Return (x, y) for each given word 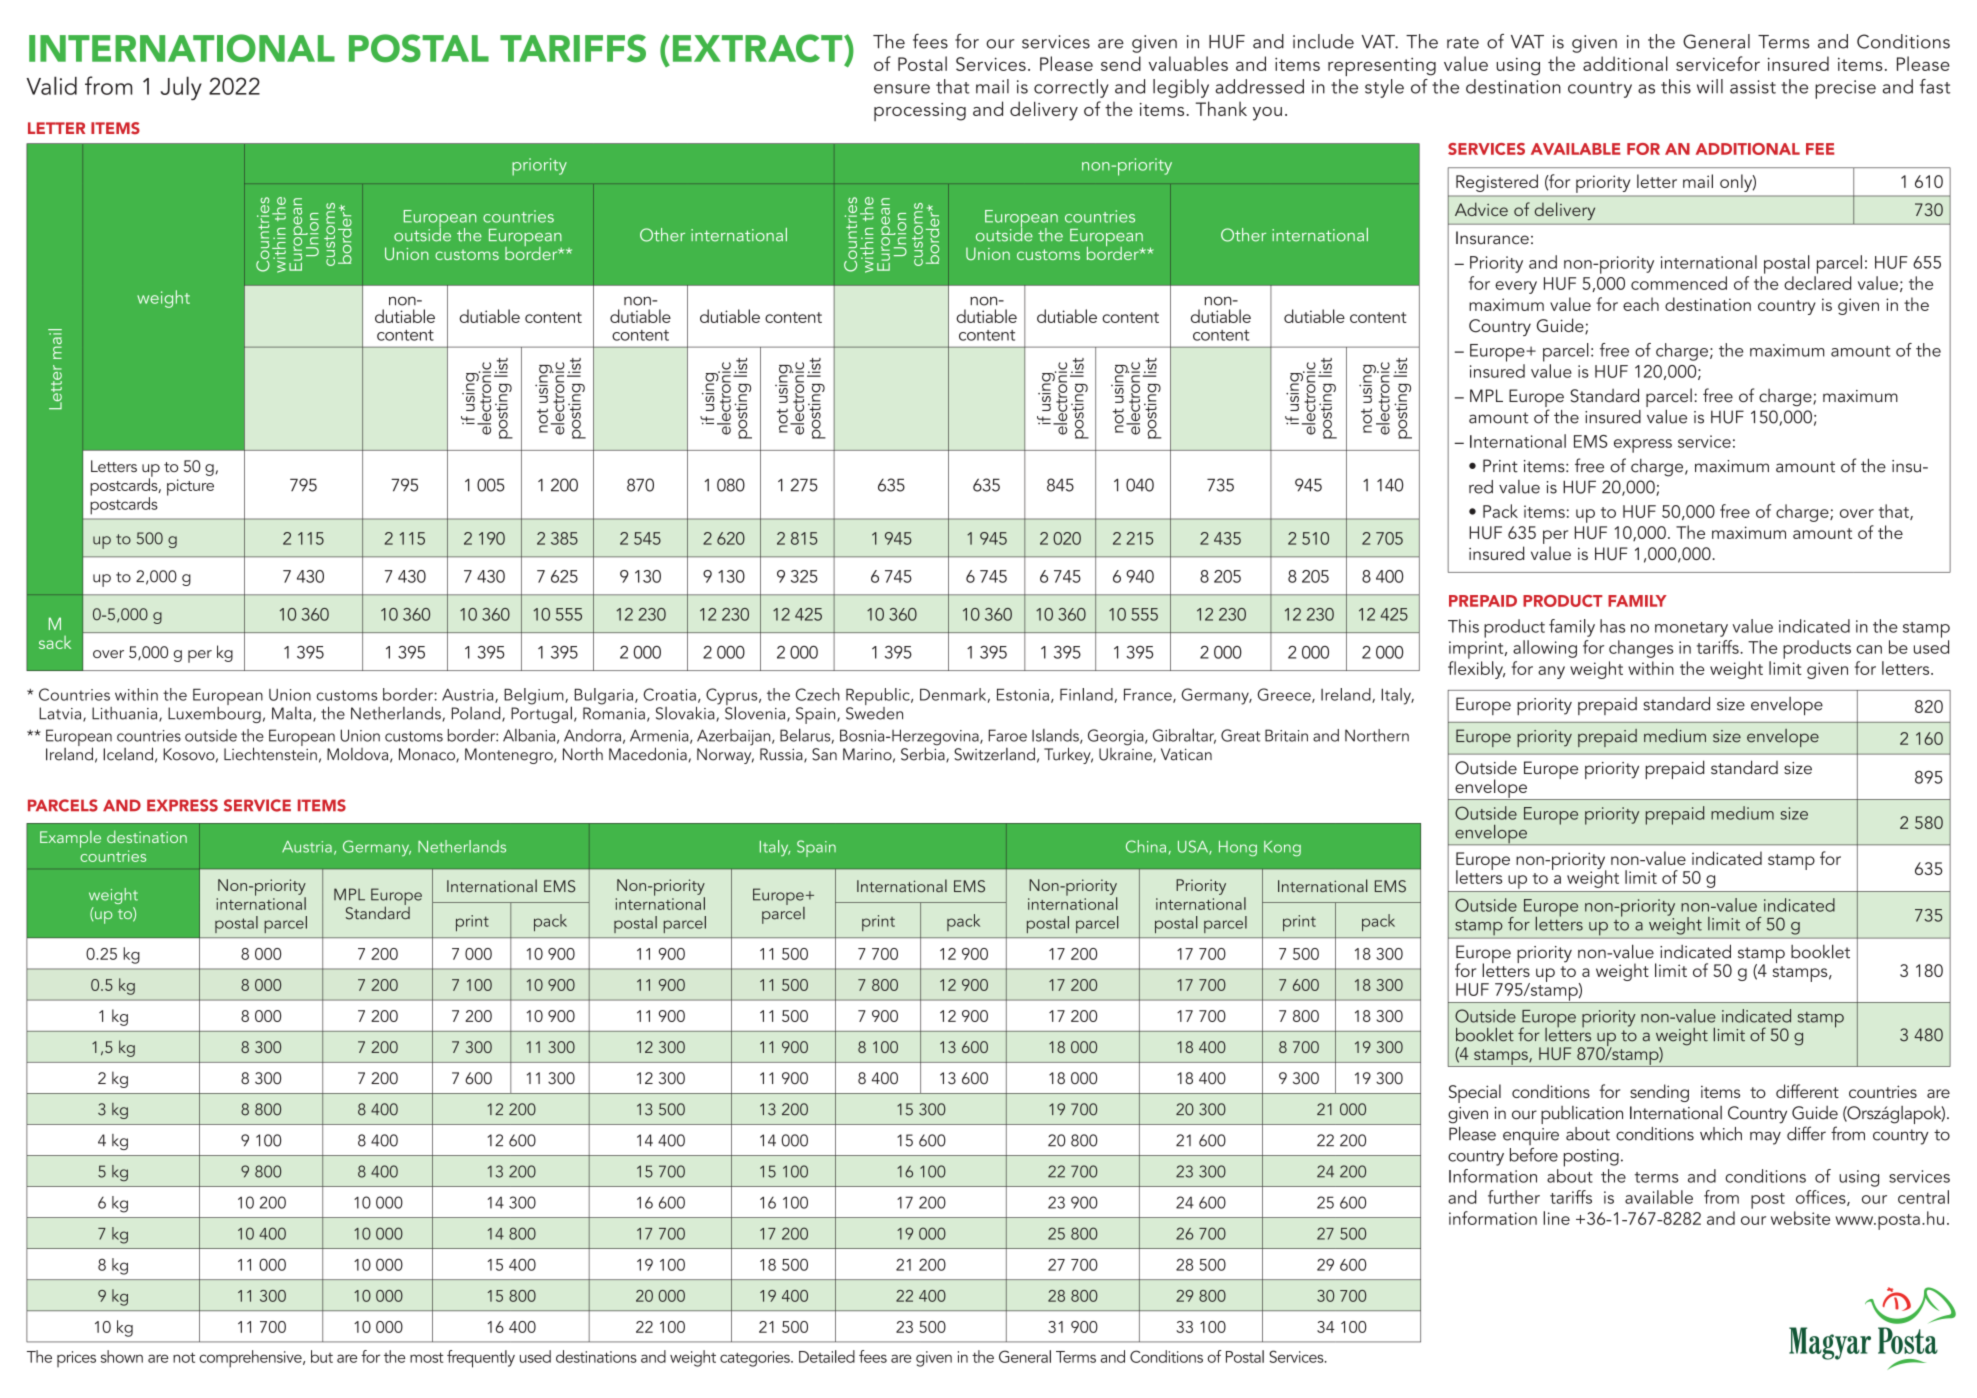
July (181, 88)
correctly (1071, 88)
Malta (293, 714)
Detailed (827, 1356)
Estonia (1023, 695)
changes (1641, 649)
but (322, 1356)
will (1710, 86)
